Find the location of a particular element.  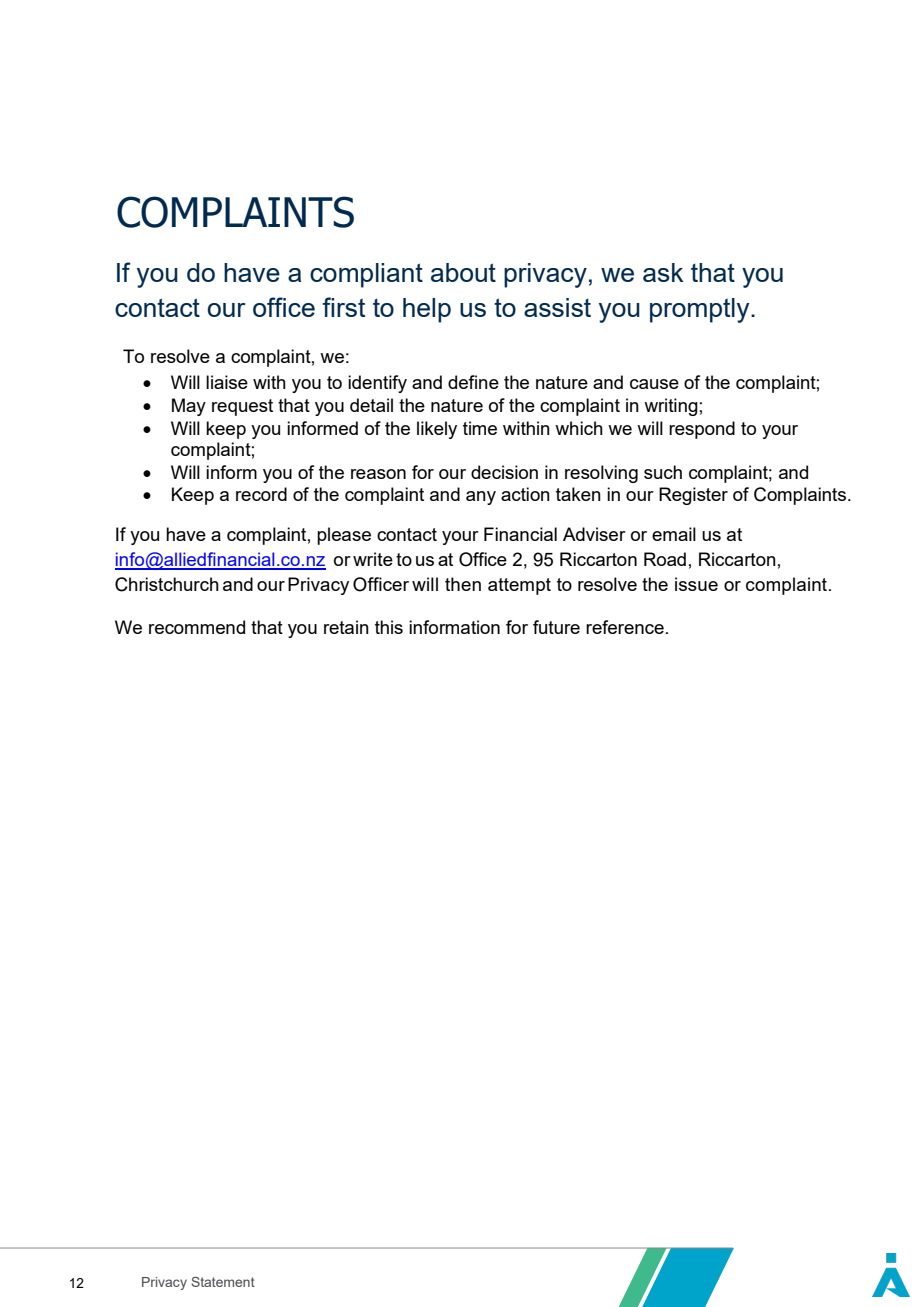

then is located at coordinates (463, 584).
